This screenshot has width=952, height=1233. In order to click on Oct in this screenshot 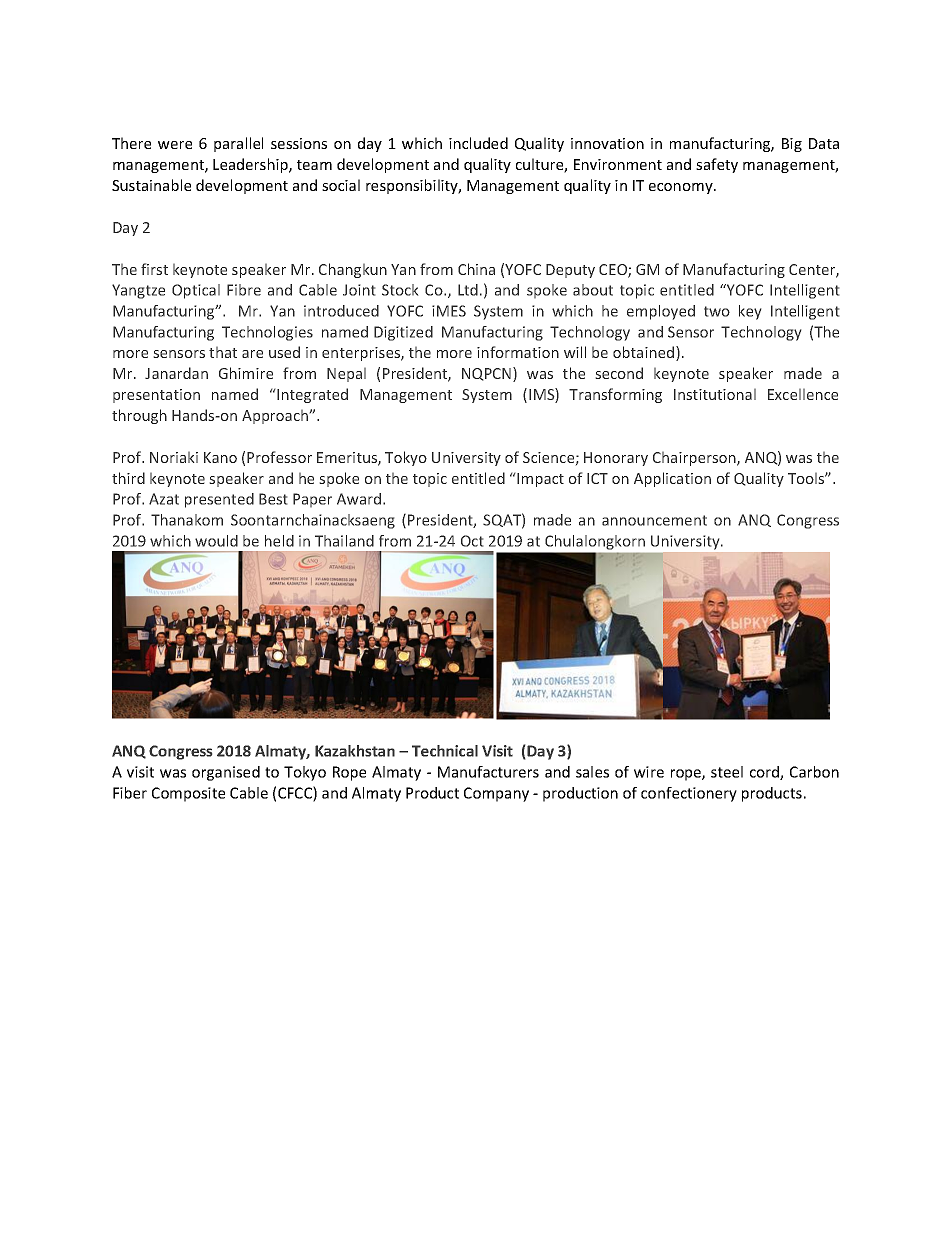, I will do `click(472, 541)`.
